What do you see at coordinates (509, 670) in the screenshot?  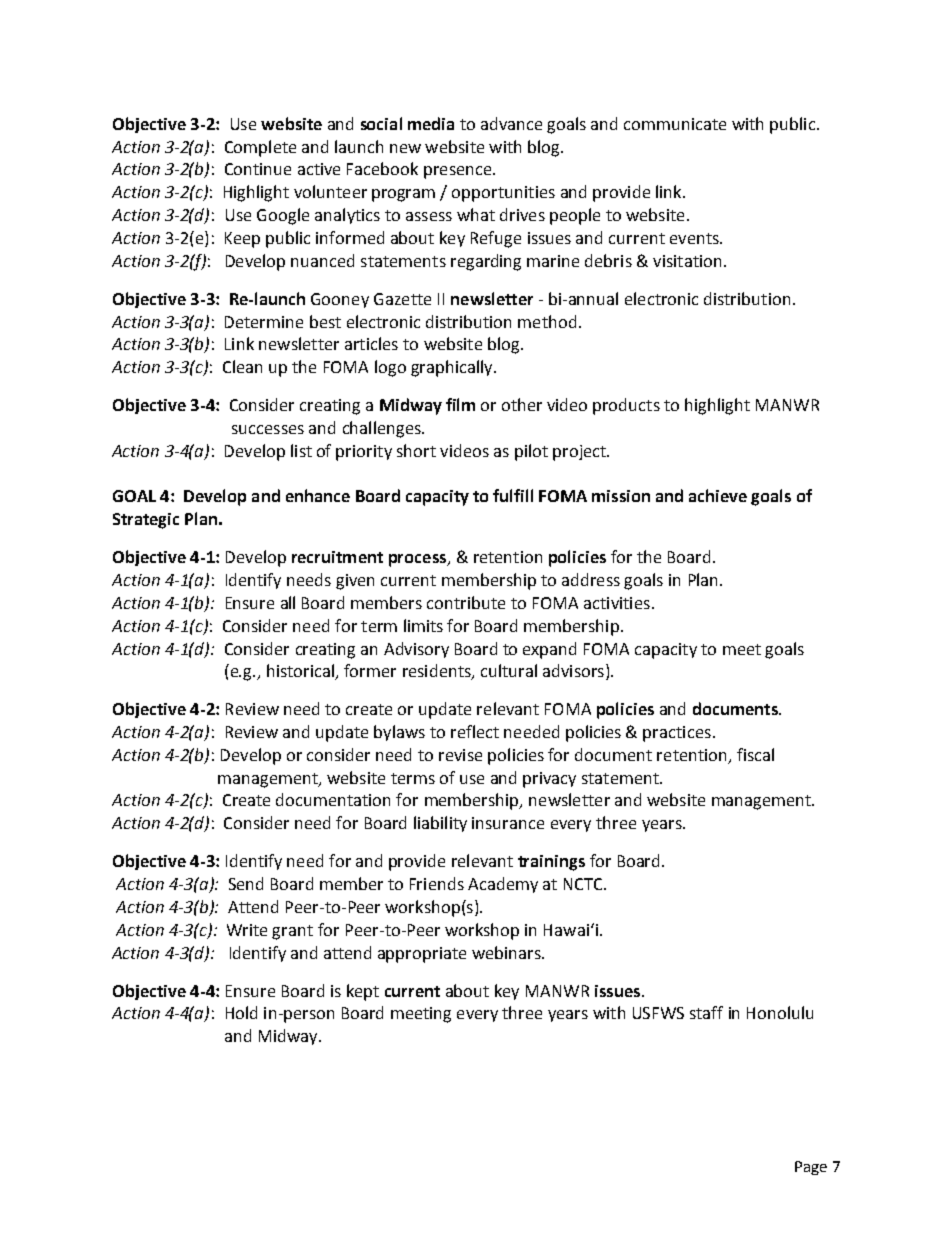 I see `cultural` at bounding box center [509, 670].
